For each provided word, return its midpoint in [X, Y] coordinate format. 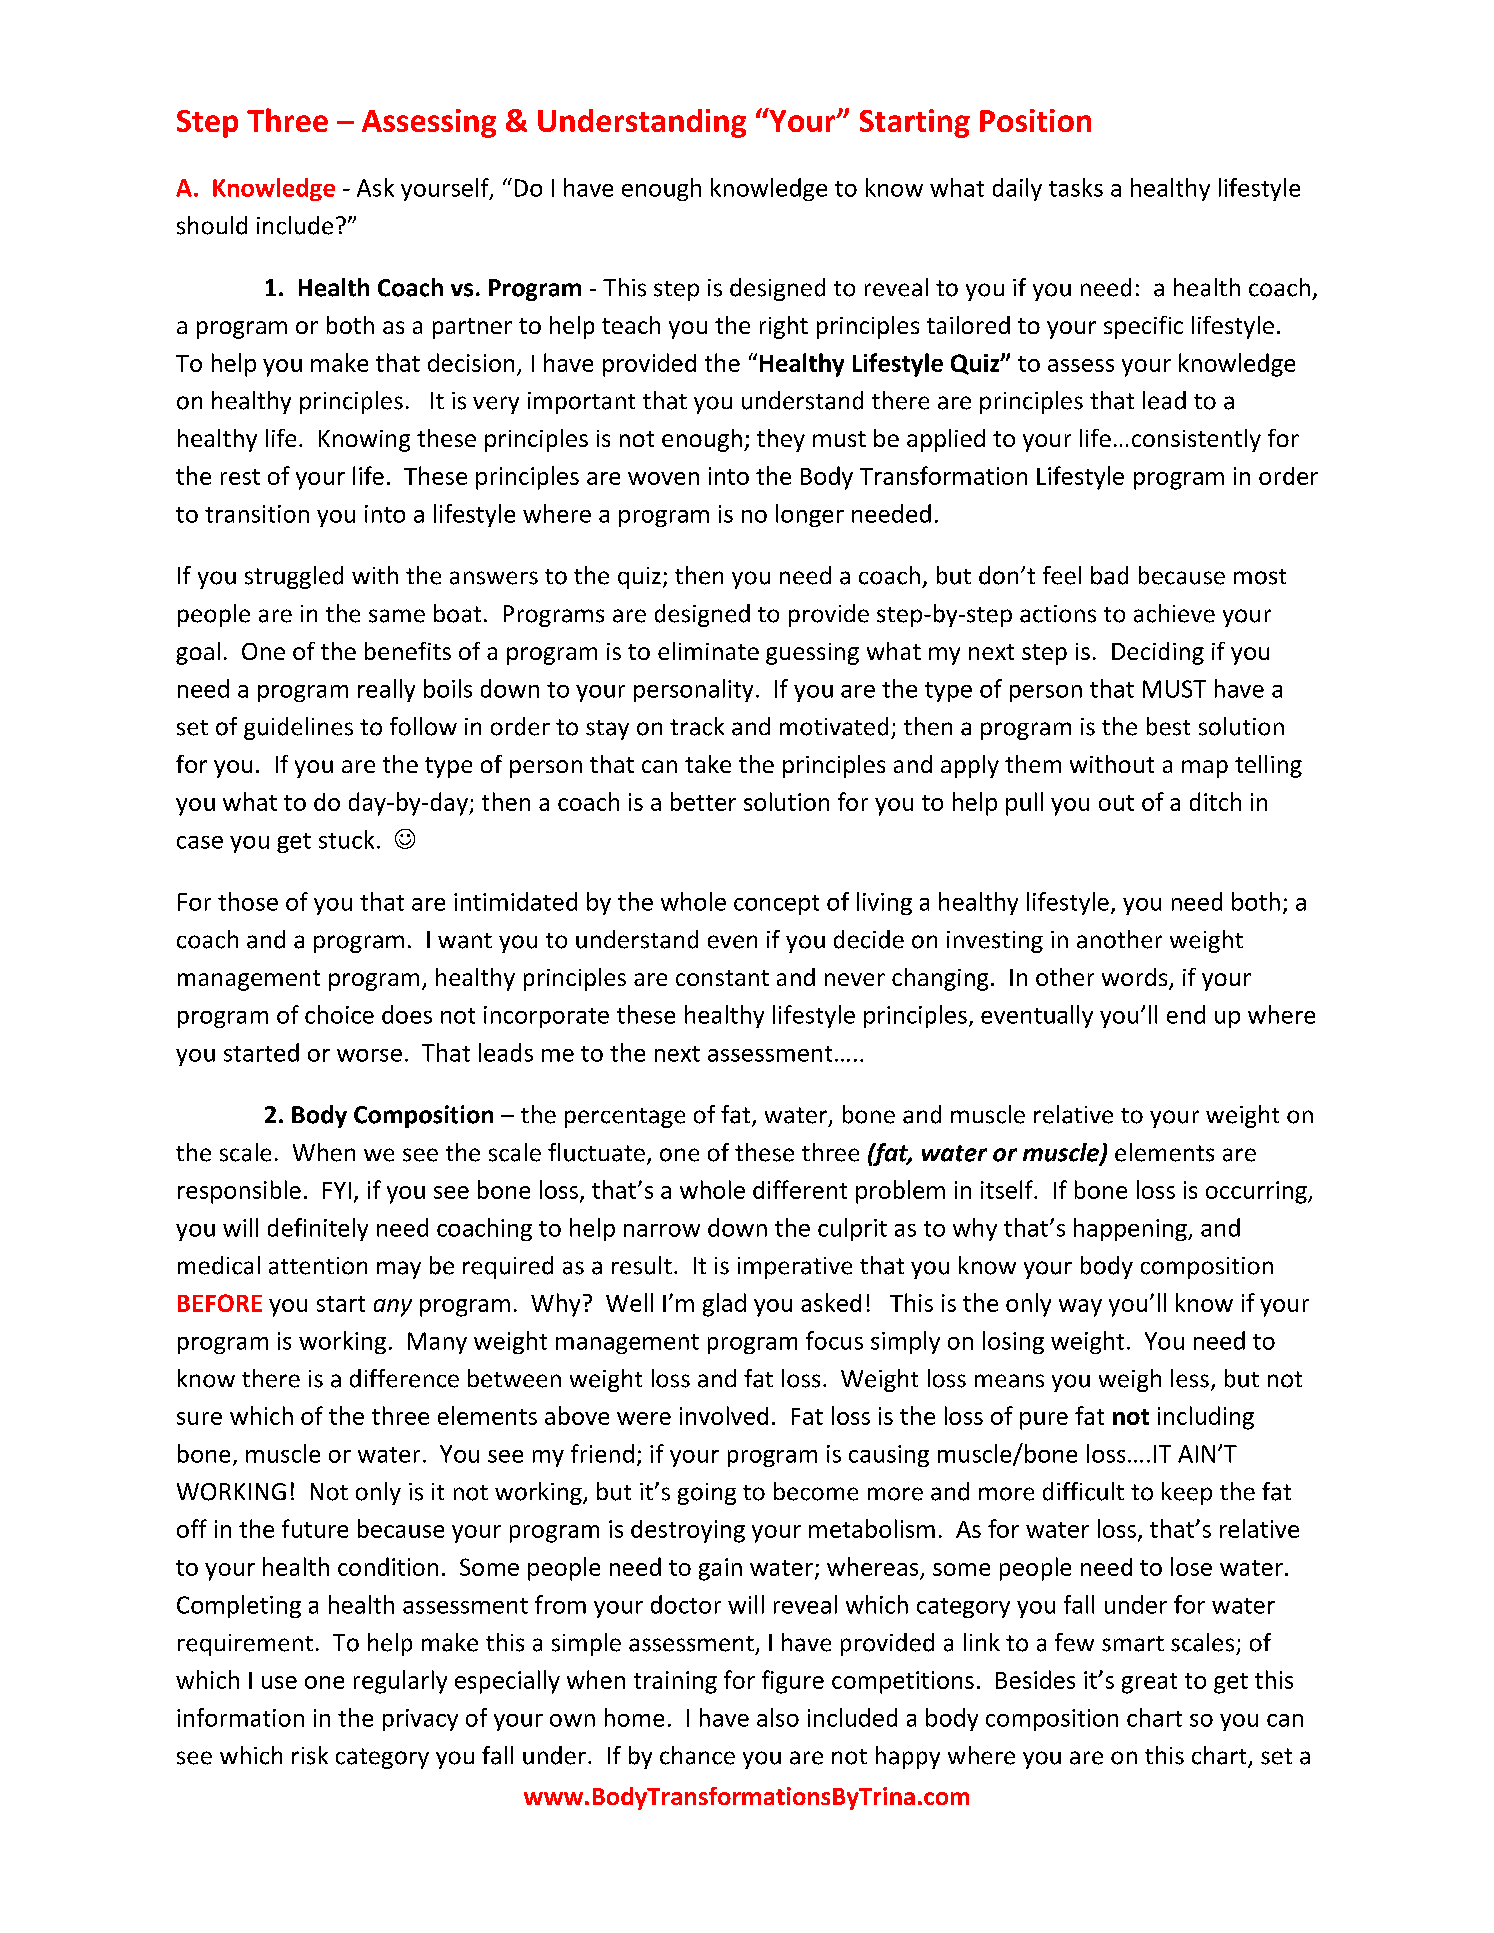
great [1149, 1683]
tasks [1076, 187]
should [212, 225]
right [784, 327]
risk [310, 1755]
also [778, 1717]
